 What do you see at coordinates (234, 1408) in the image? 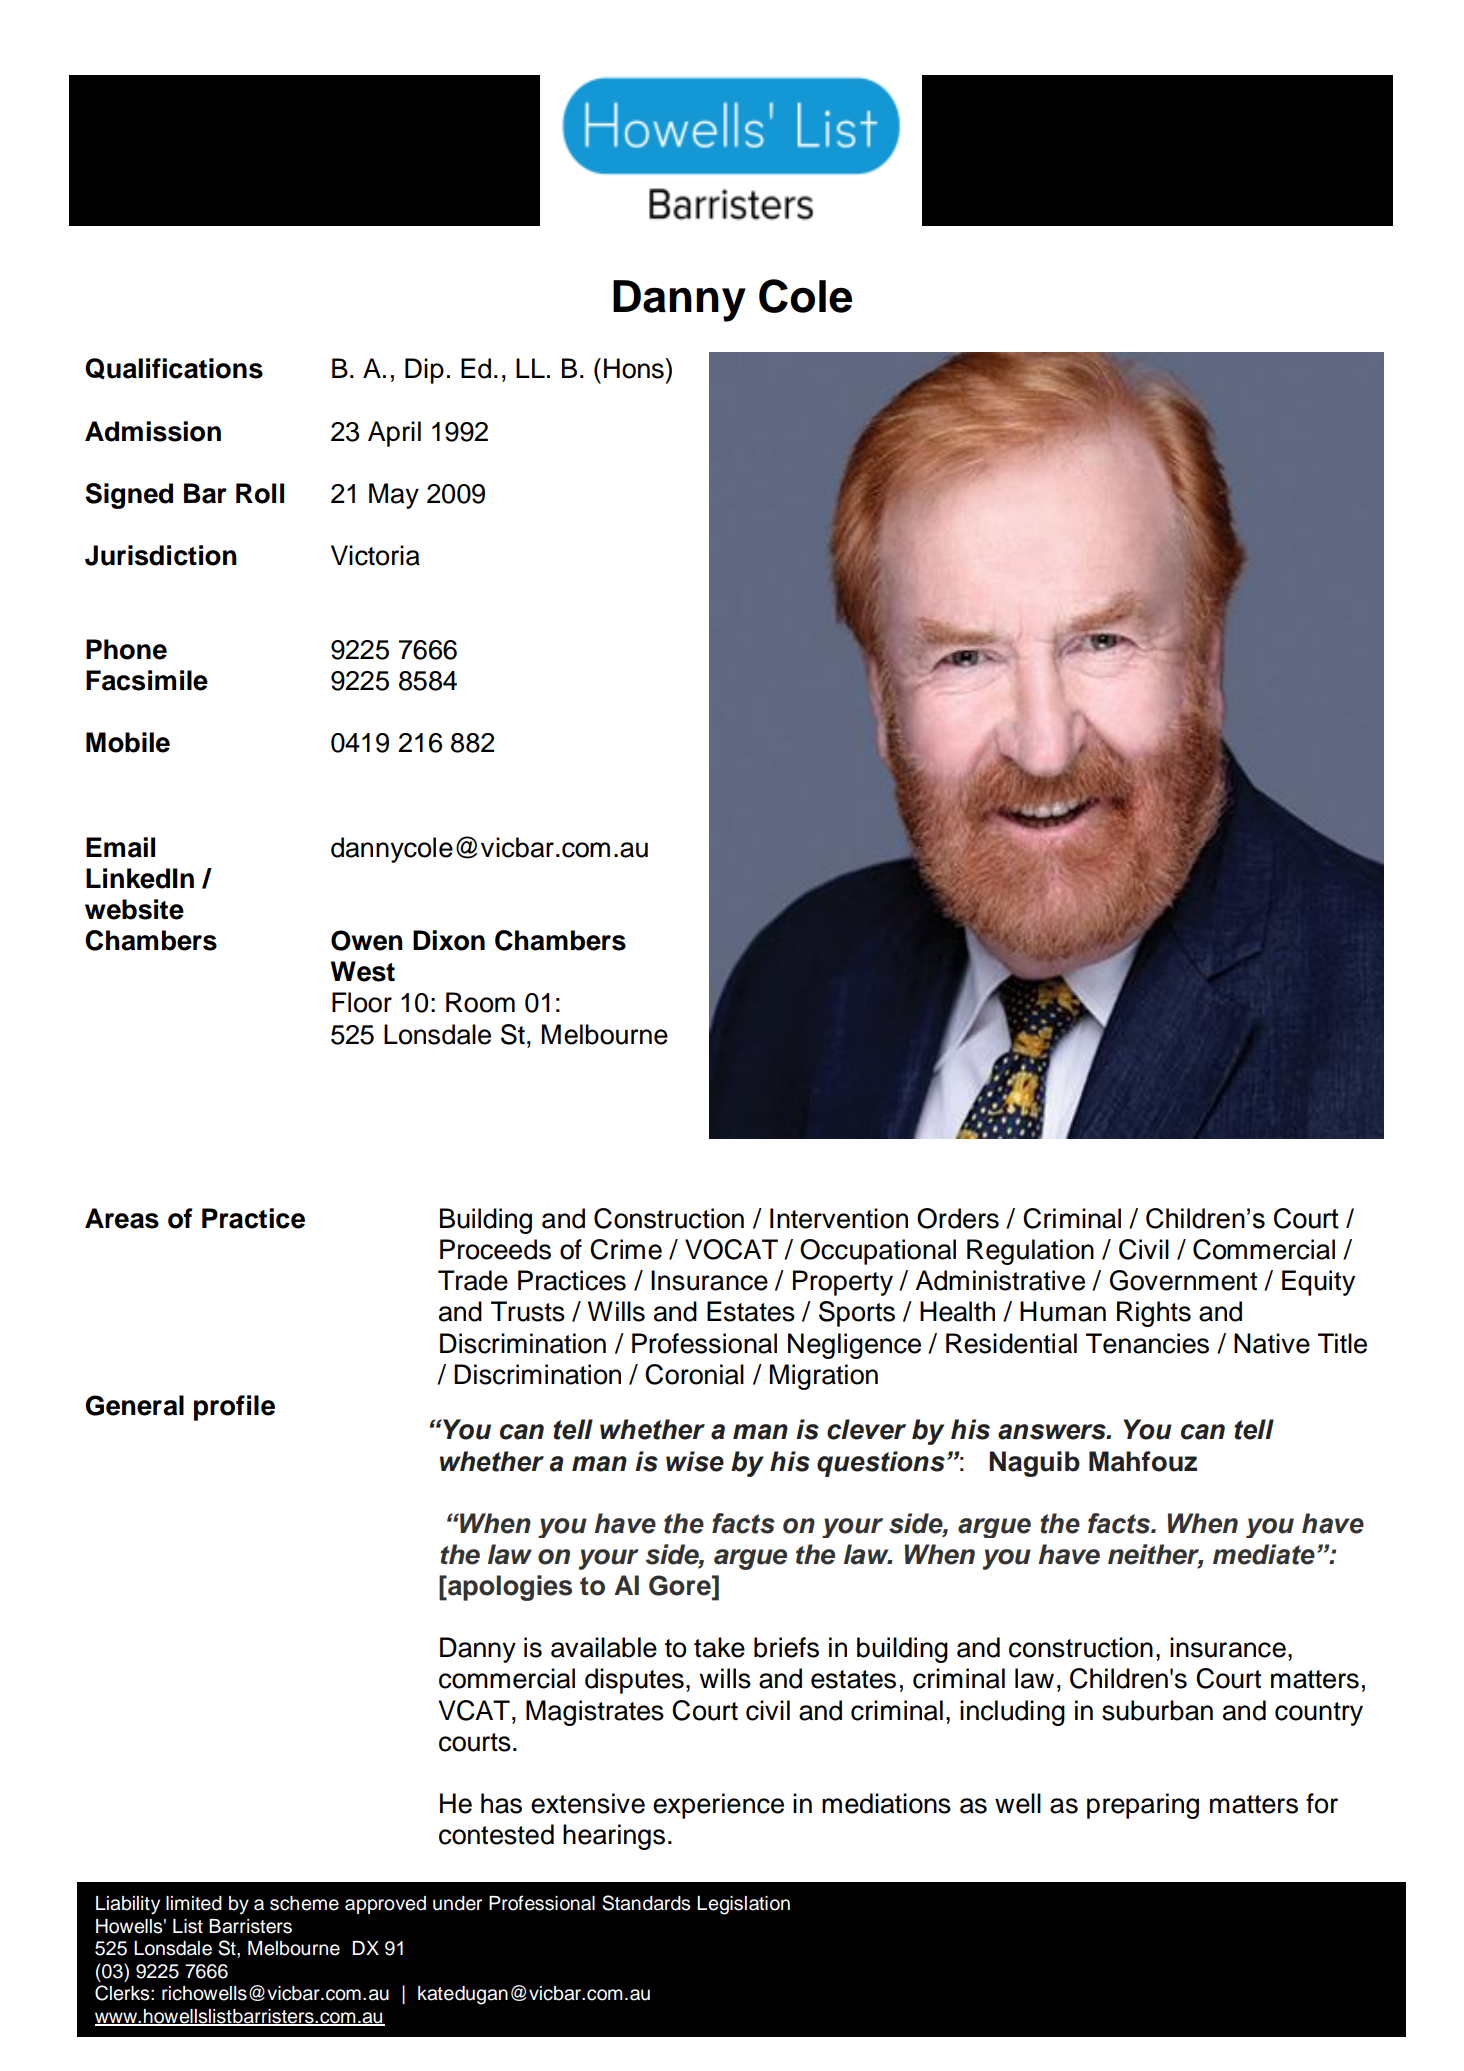
I see `profile` at bounding box center [234, 1408].
